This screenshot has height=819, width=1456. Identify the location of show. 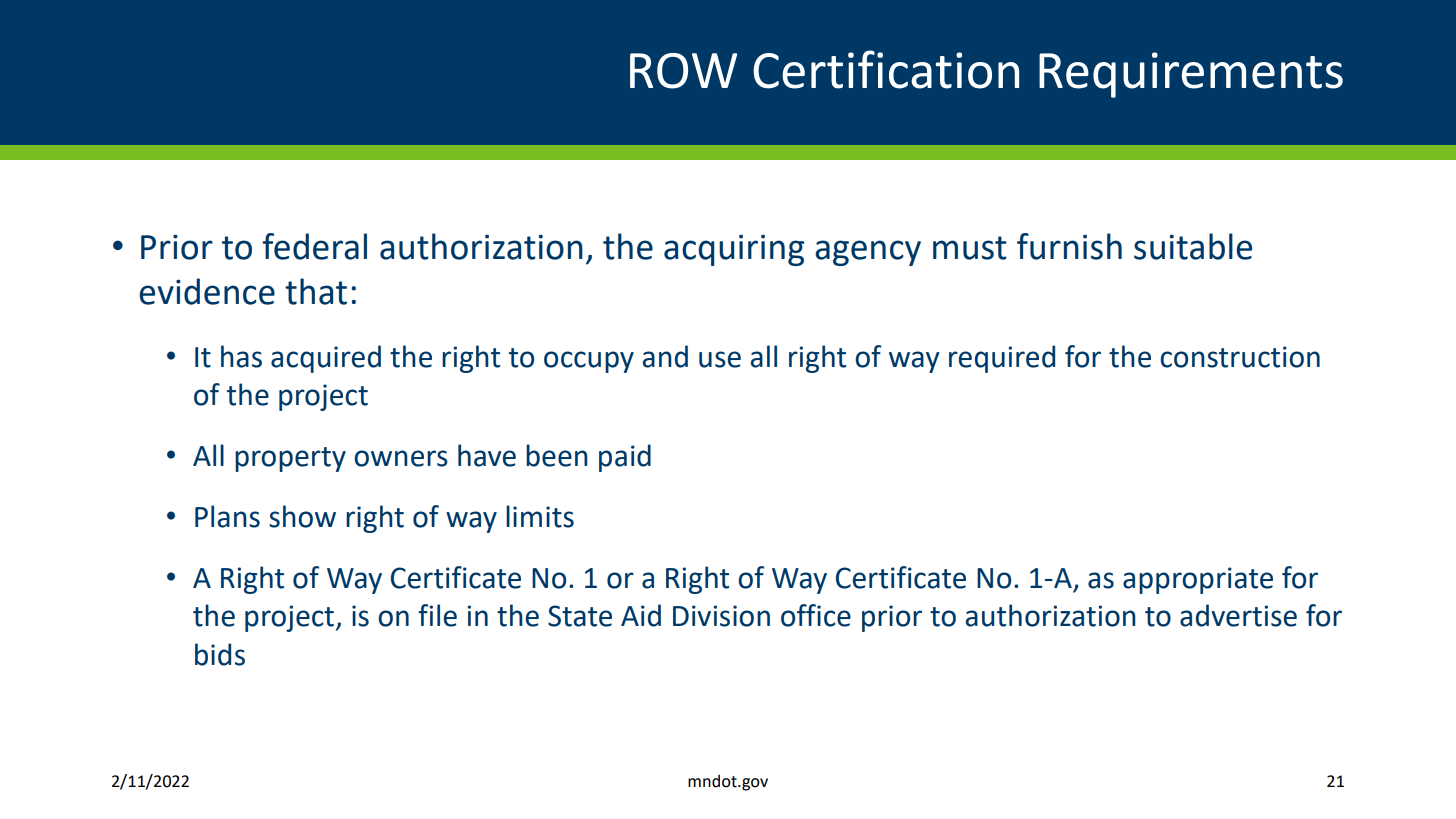
(302, 516).
